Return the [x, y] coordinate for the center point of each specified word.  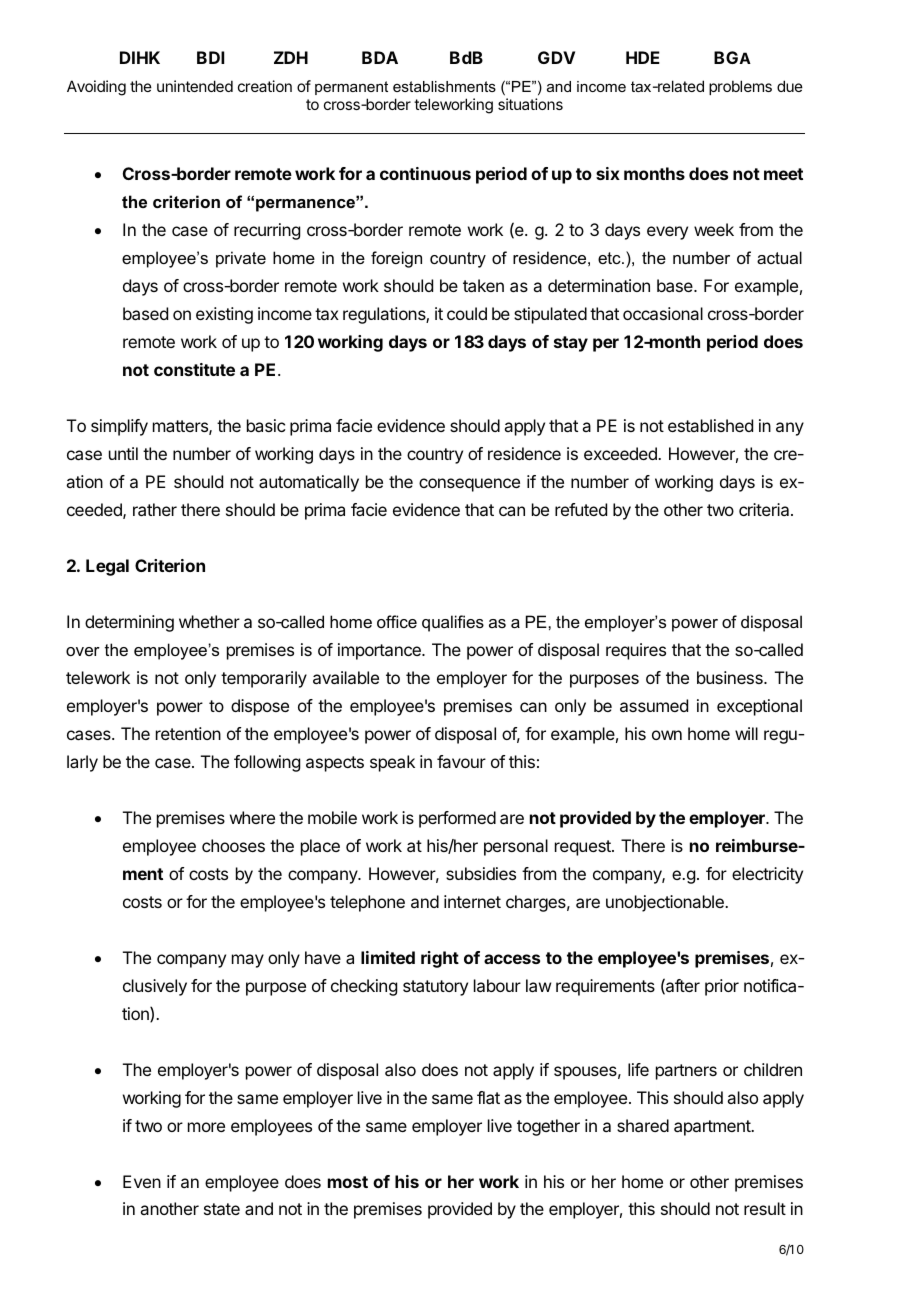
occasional [663, 313]
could [467, 313]
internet [472, 901]
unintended [195, 86]
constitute [194, 369]
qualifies [453, 623]
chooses [233, 845]
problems [740, 87]
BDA [380, 57]
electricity [767, 875]
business [731, 677]
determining [129, 623]
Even [142, 1181]
